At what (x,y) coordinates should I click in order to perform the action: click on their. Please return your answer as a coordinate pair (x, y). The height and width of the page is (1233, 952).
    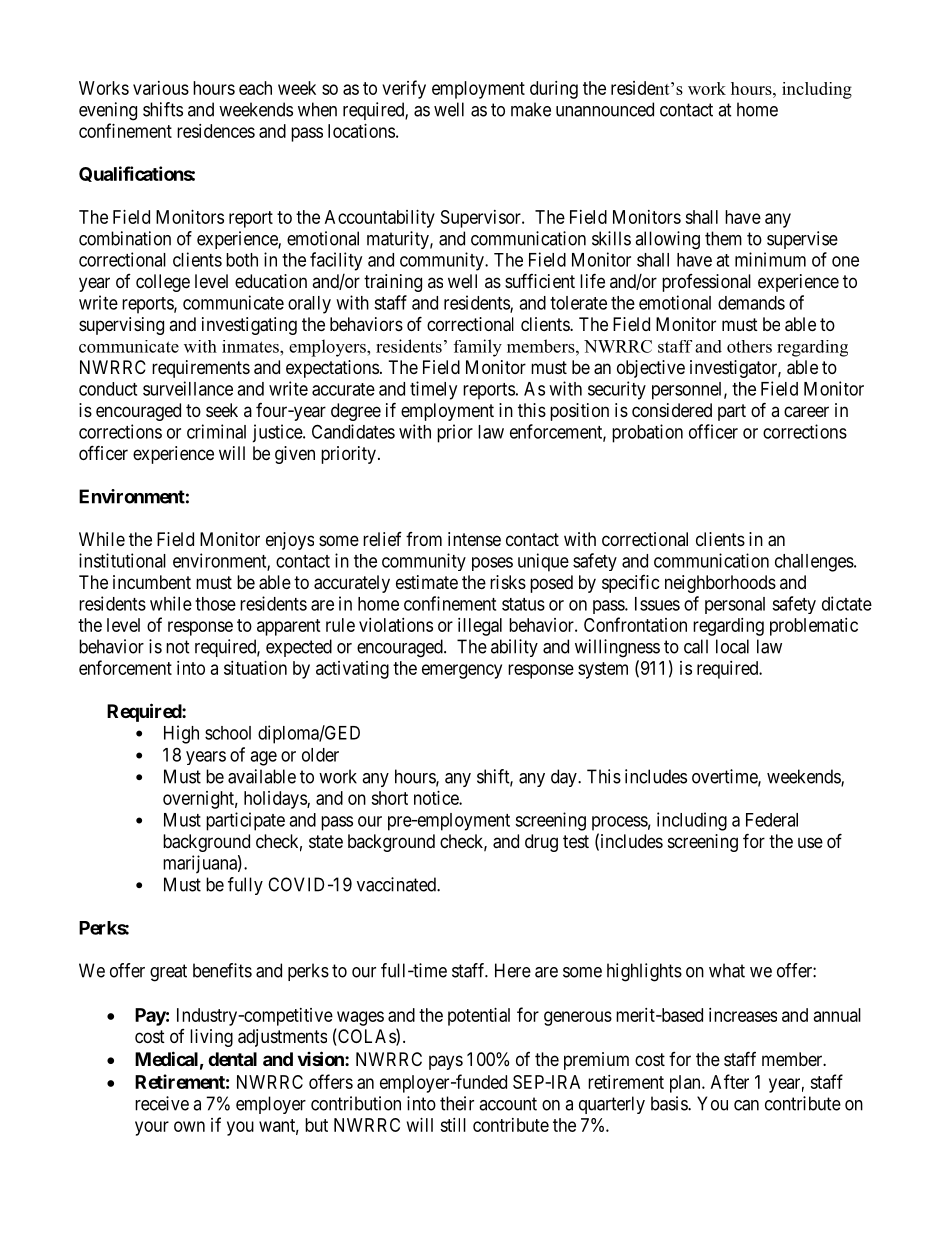
    Looking at the image, I should click on (457, 1103).
